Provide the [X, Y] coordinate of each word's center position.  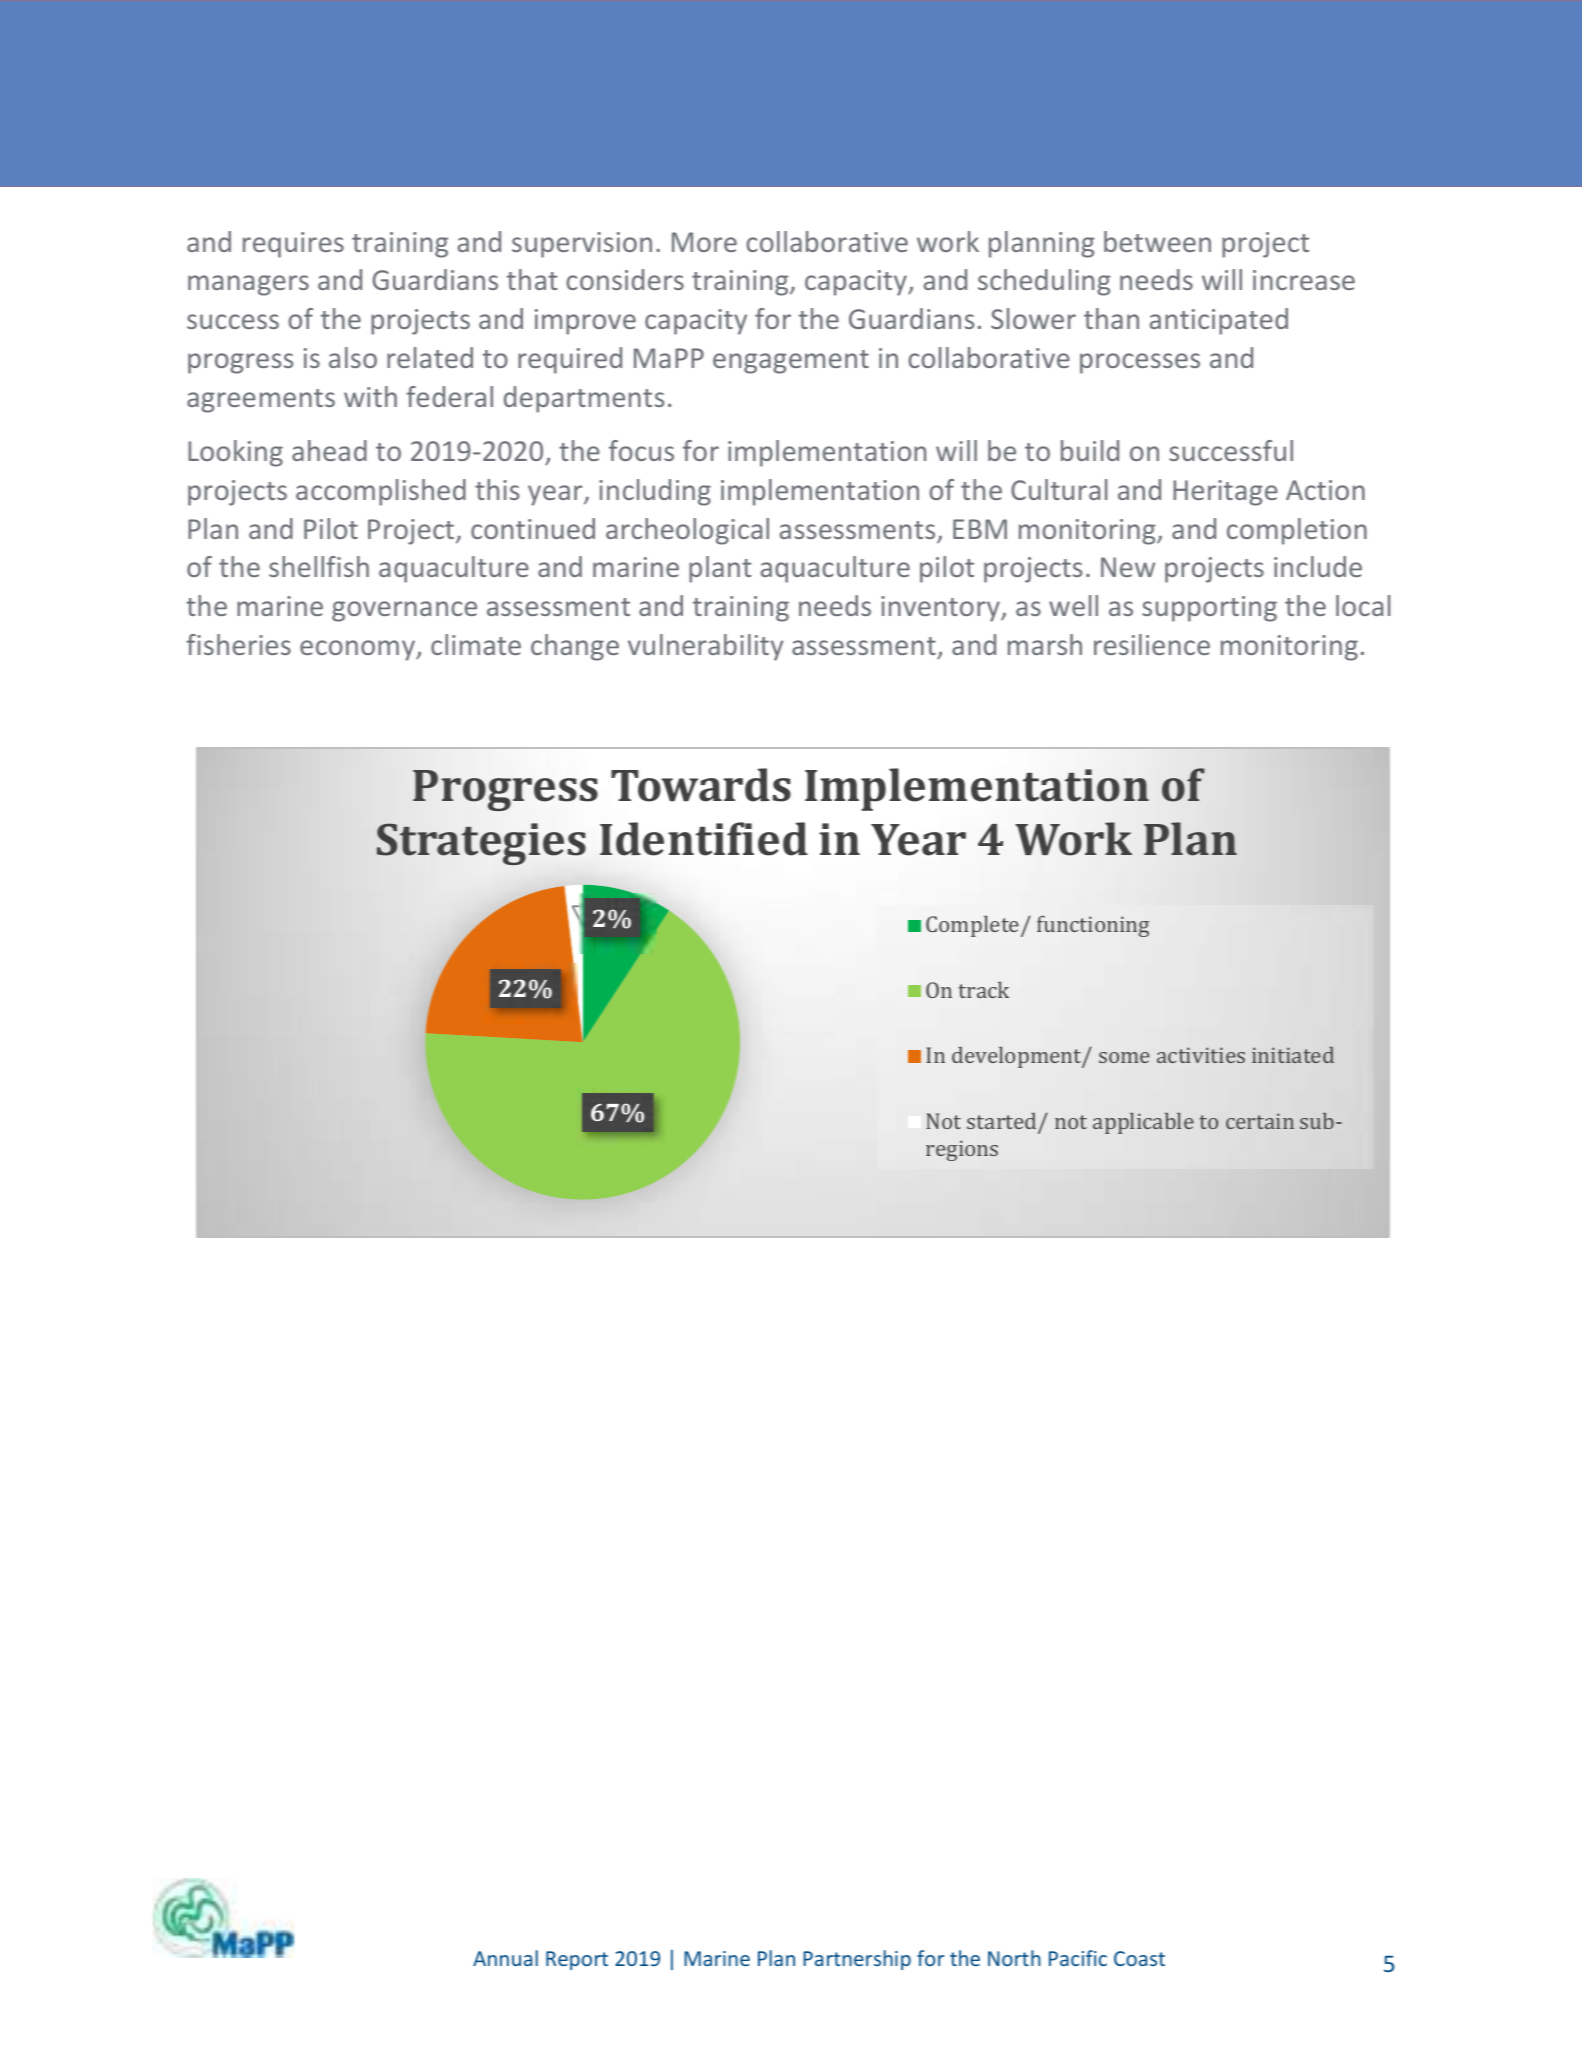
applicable [1143, 1123]
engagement [791, 362]
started [1003, 1122]
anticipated [1219, 321]
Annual [505, 1958]
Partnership [857, 1960]
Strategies [481, 844]
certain [1260, 1121]
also [353, 357]
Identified [704, 839]
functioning [1093, 926]
